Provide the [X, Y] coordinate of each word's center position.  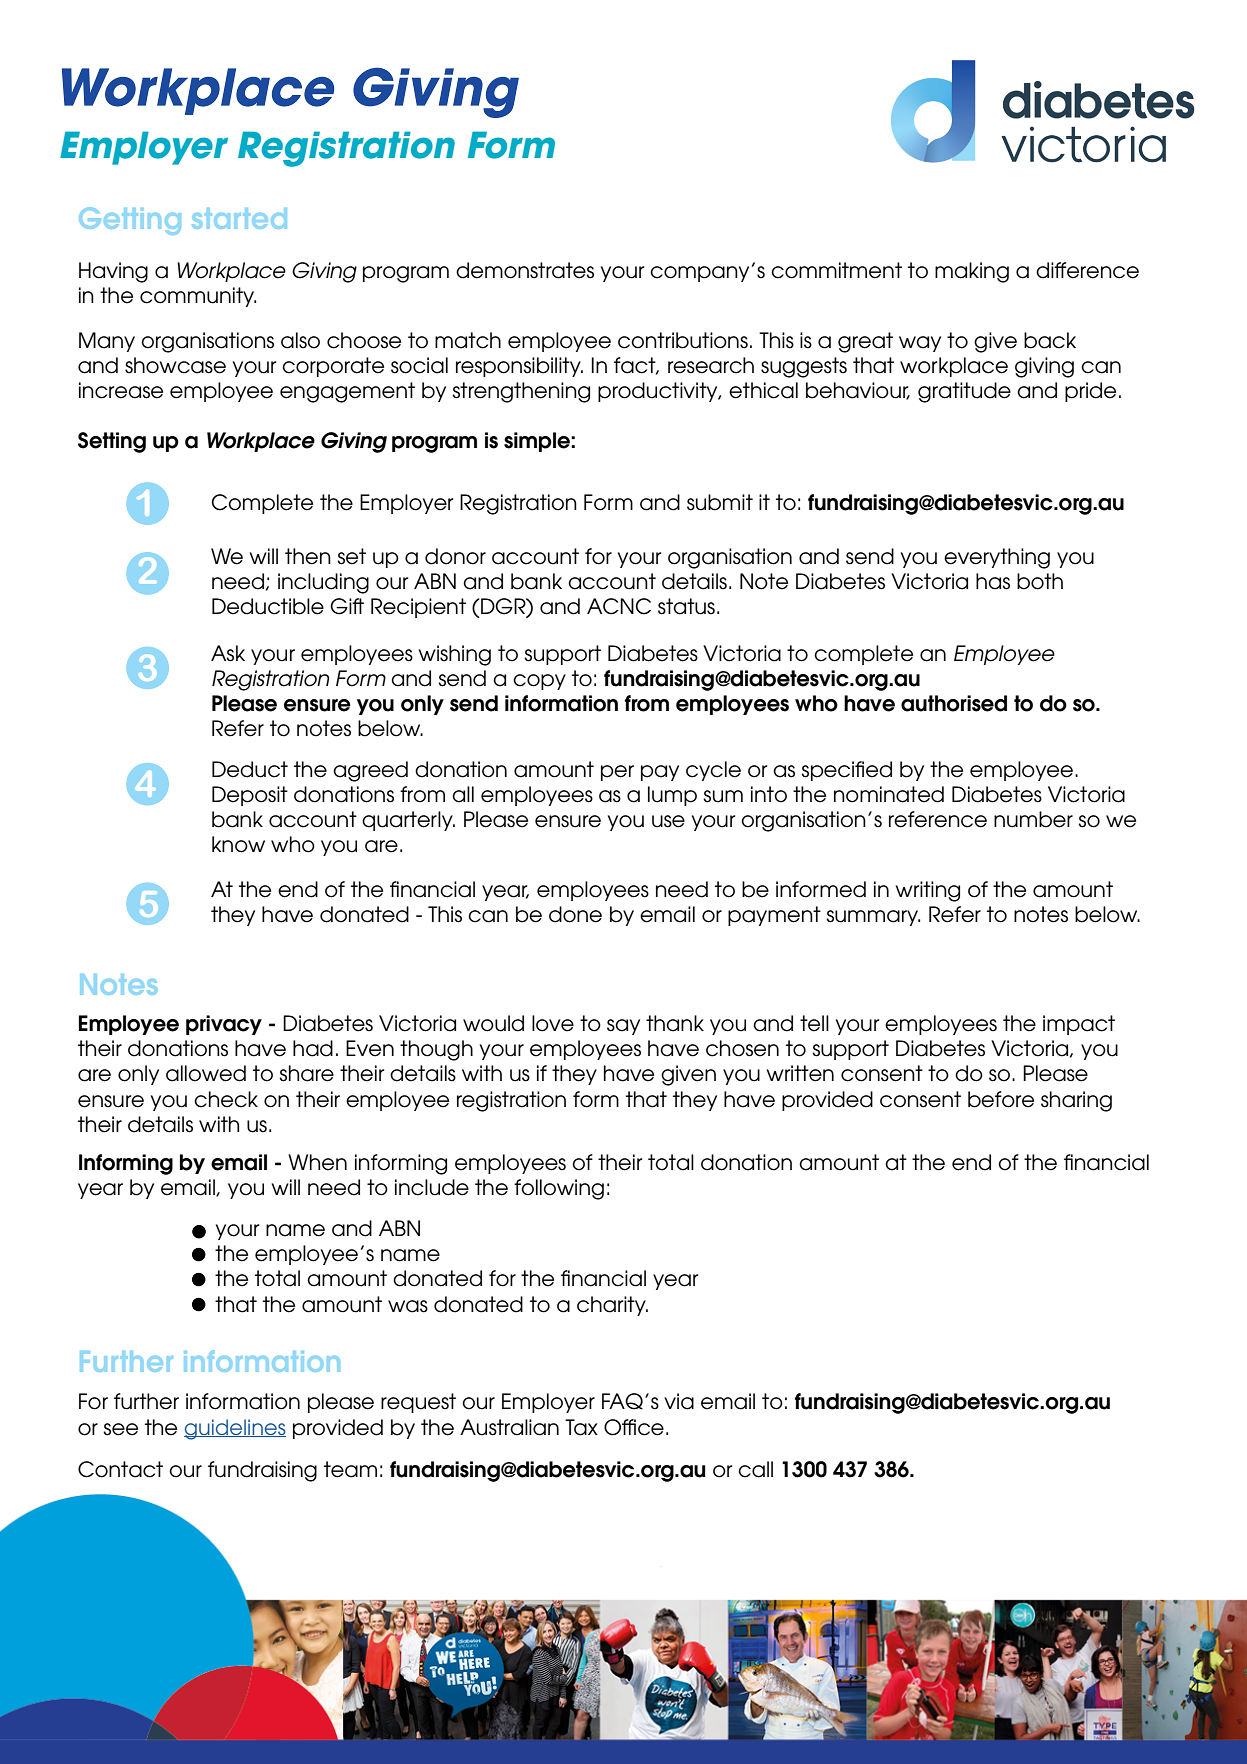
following [559, 1189]
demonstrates [525, 270]
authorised [954, 703]
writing [928, 891]
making [972, 272]
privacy [224, 1025]
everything [997, 558]
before [1001, 1099]
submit [720, 502]
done [575, 914]
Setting [112, 442]
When [317, 1162]
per [617, 773]
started [239, 218]
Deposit [250, 796]
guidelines [235, 1429]
